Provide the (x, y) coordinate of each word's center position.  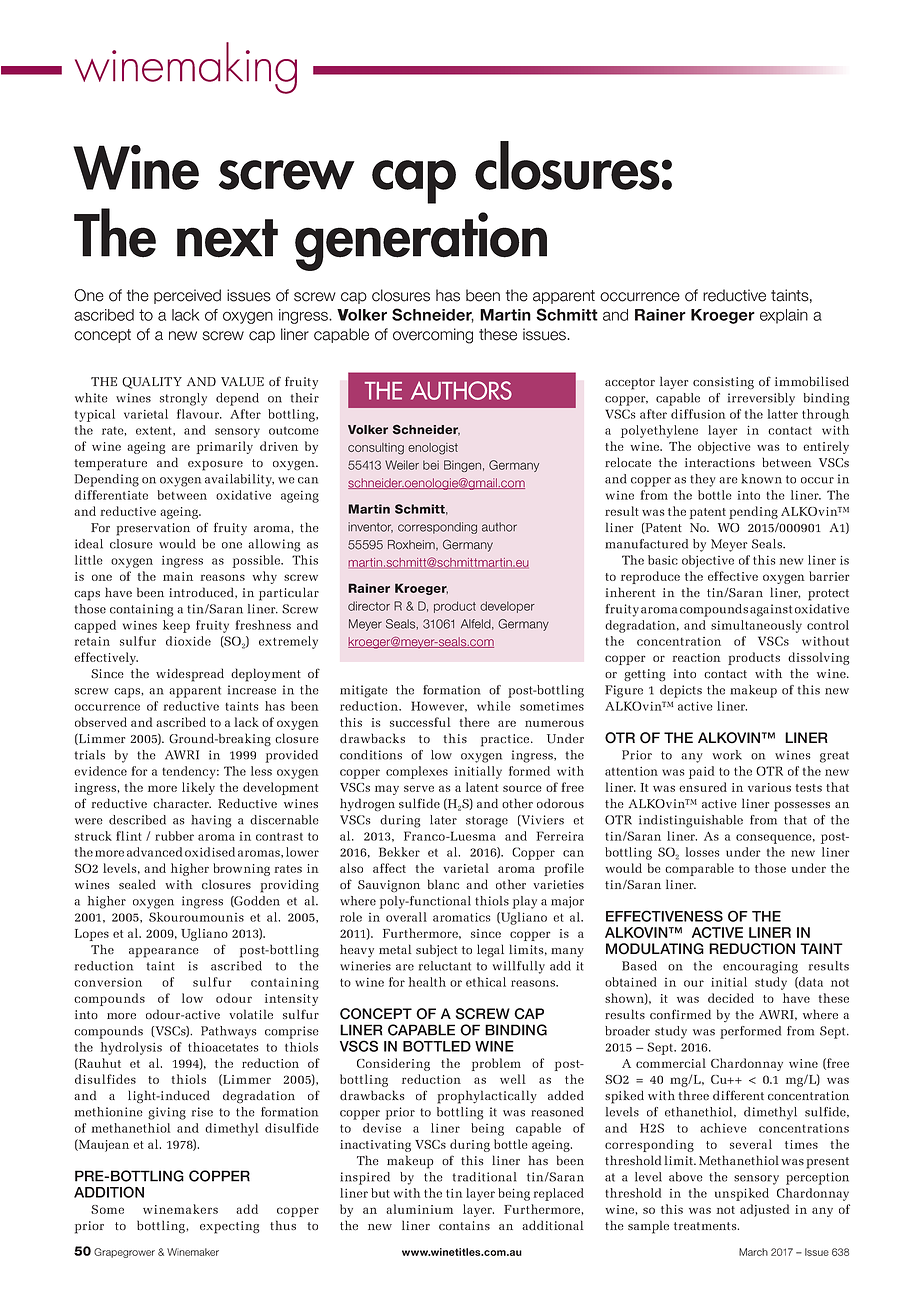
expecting (229, 1227)
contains (464, 1225)
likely (198, 788)
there (474, 722)
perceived (187, 296)
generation (421, 241)
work (727, 755)
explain (784, 316)
